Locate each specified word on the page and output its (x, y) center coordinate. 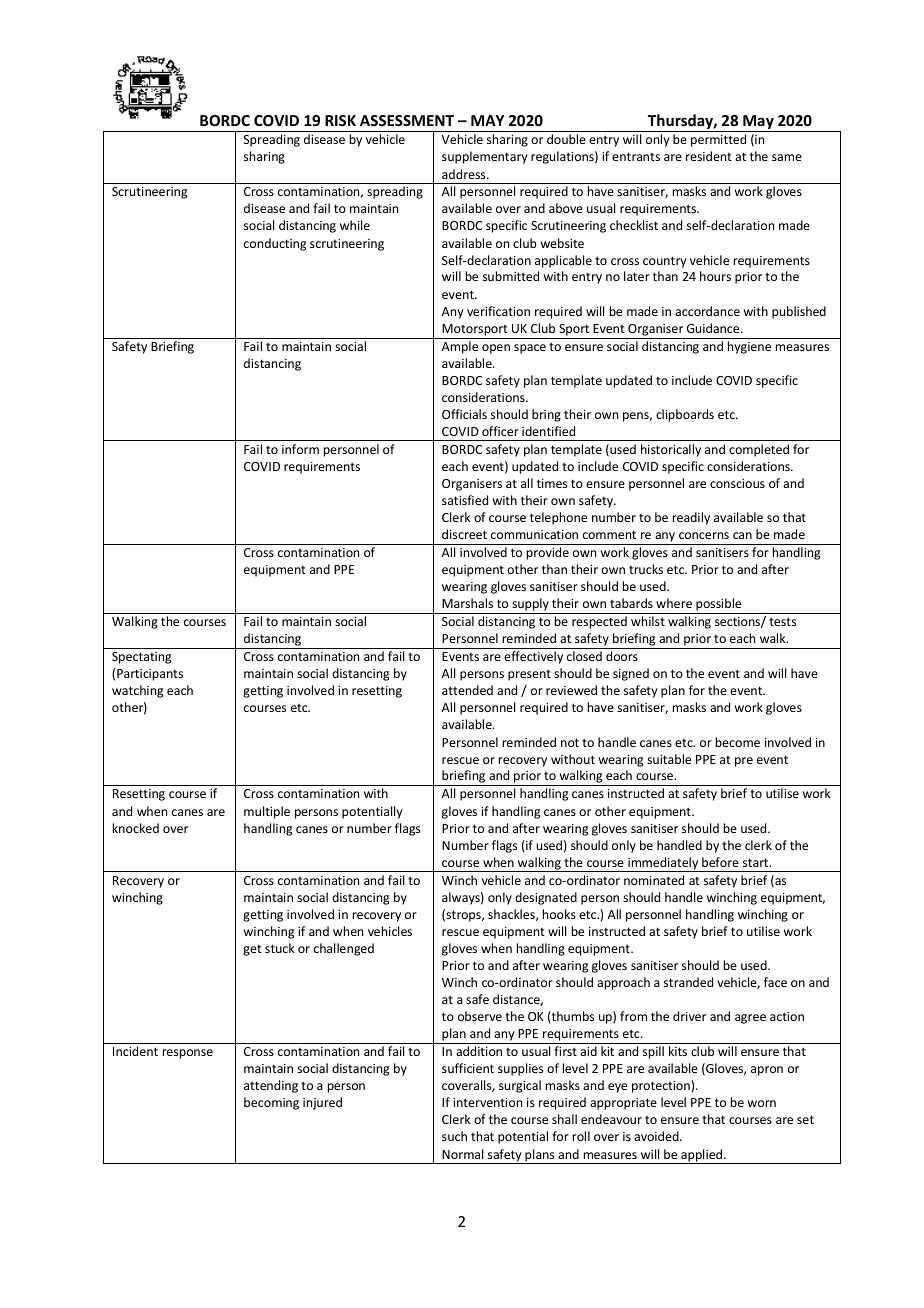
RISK (340, 120)
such (454, 1136)
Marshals (467, 603)
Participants (150, 675)
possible (719, 606)
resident (709, 156)
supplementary (485, 157)
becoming (271, 1103)
